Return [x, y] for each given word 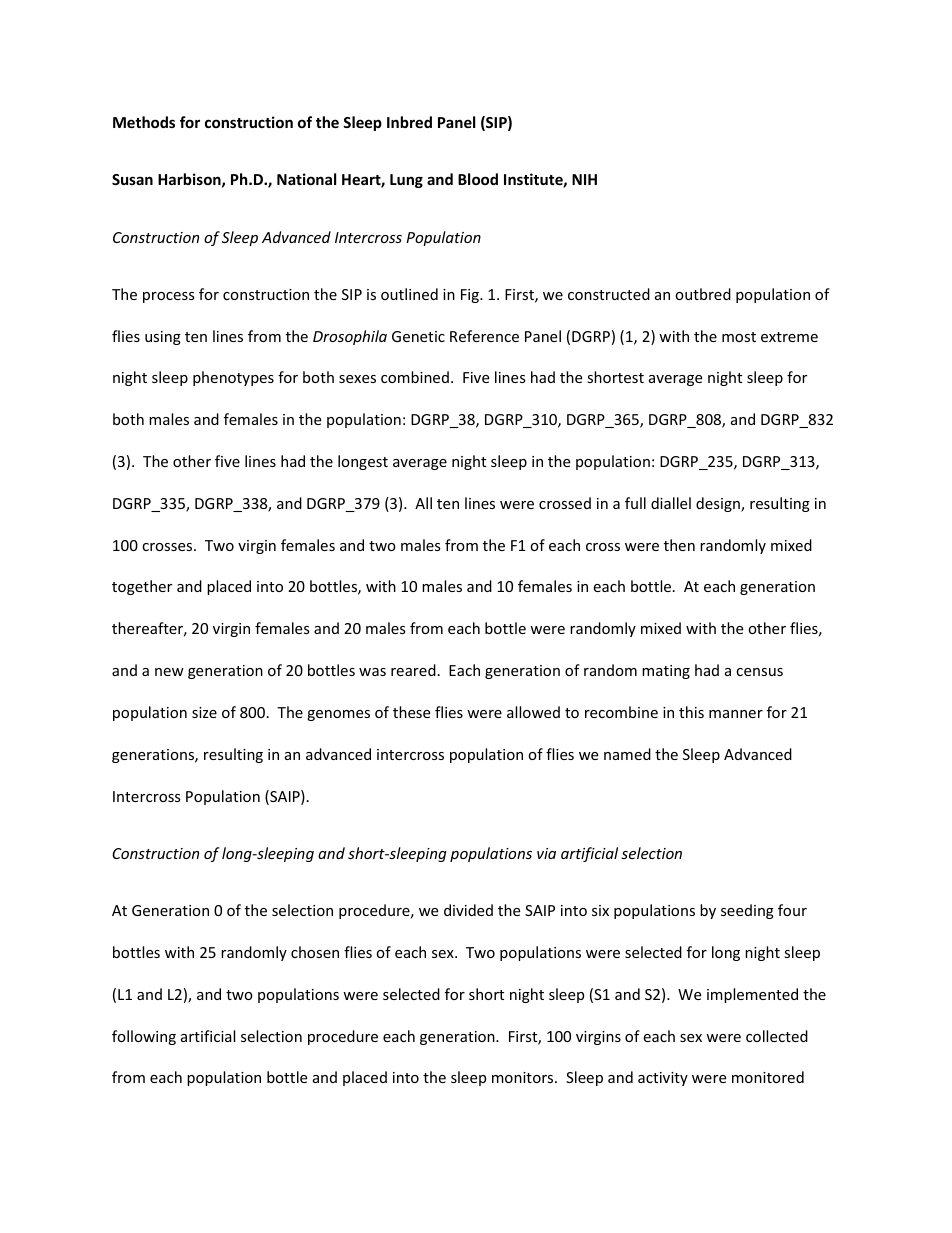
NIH [584, 179]
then [679, 545]
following [144, 1037]
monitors [524, 1077]
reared [413, 670]
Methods [144, 122]
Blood [478, 179]
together [142, 587]
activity [663, 1079]
